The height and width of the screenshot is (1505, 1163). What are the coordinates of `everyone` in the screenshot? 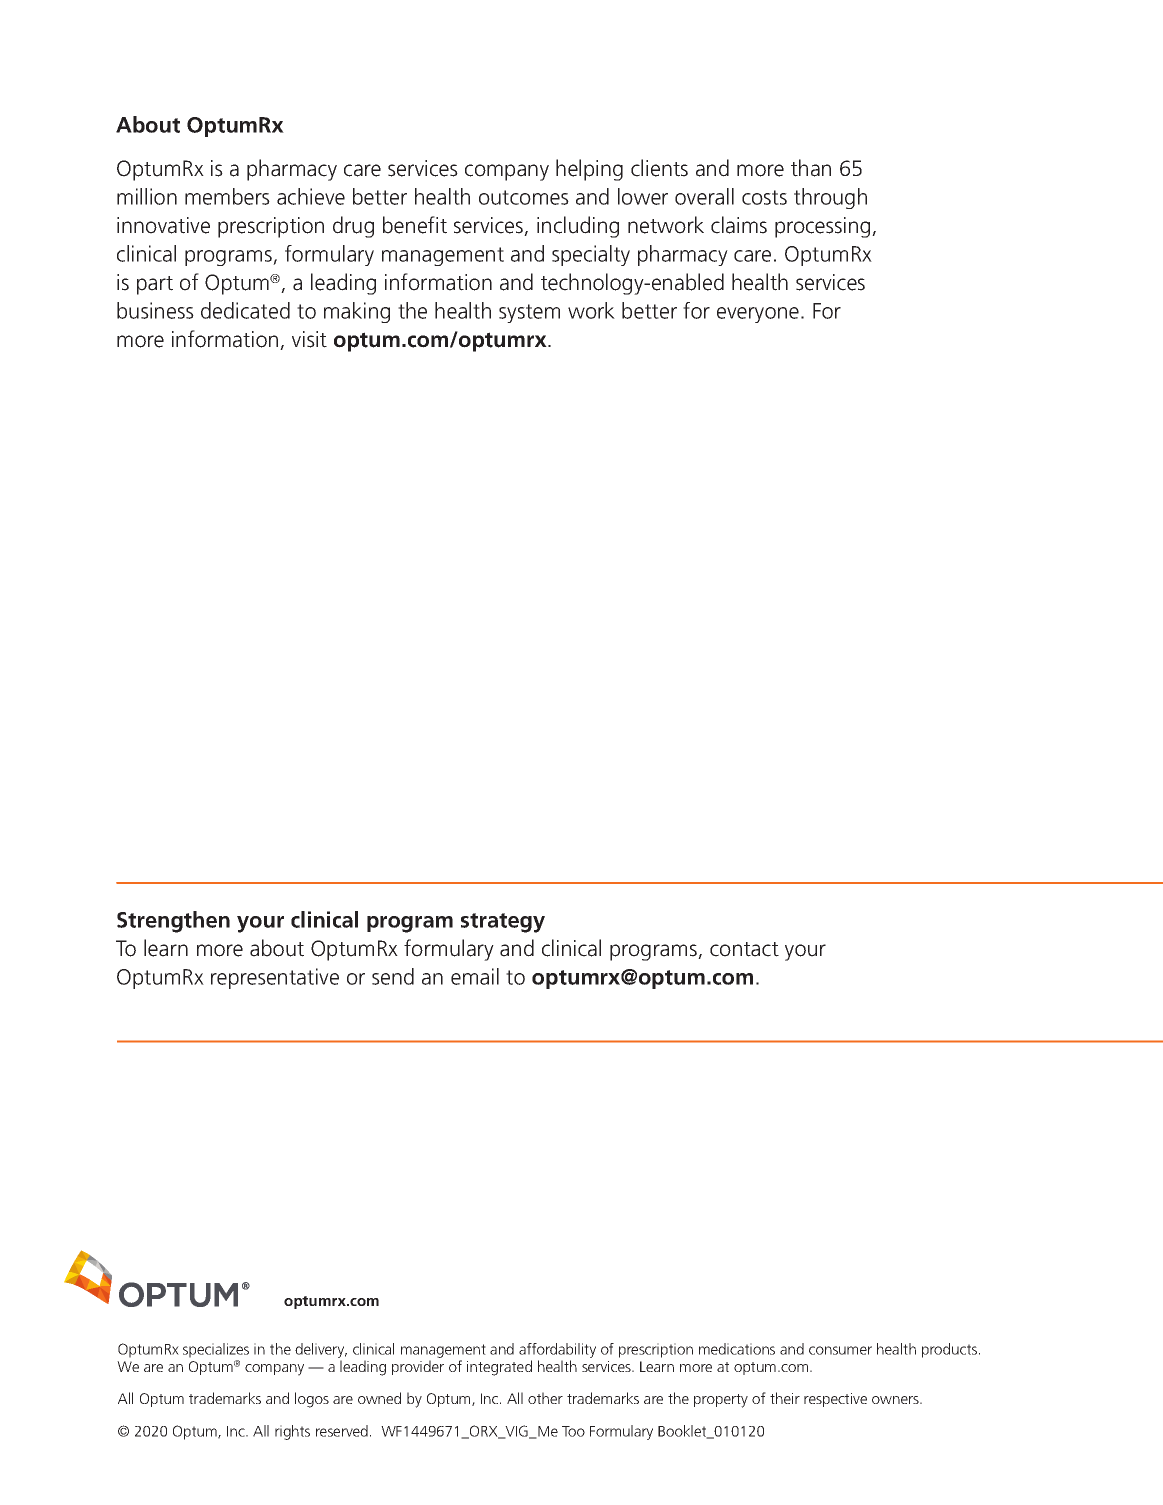 It's located at (758, 315).
